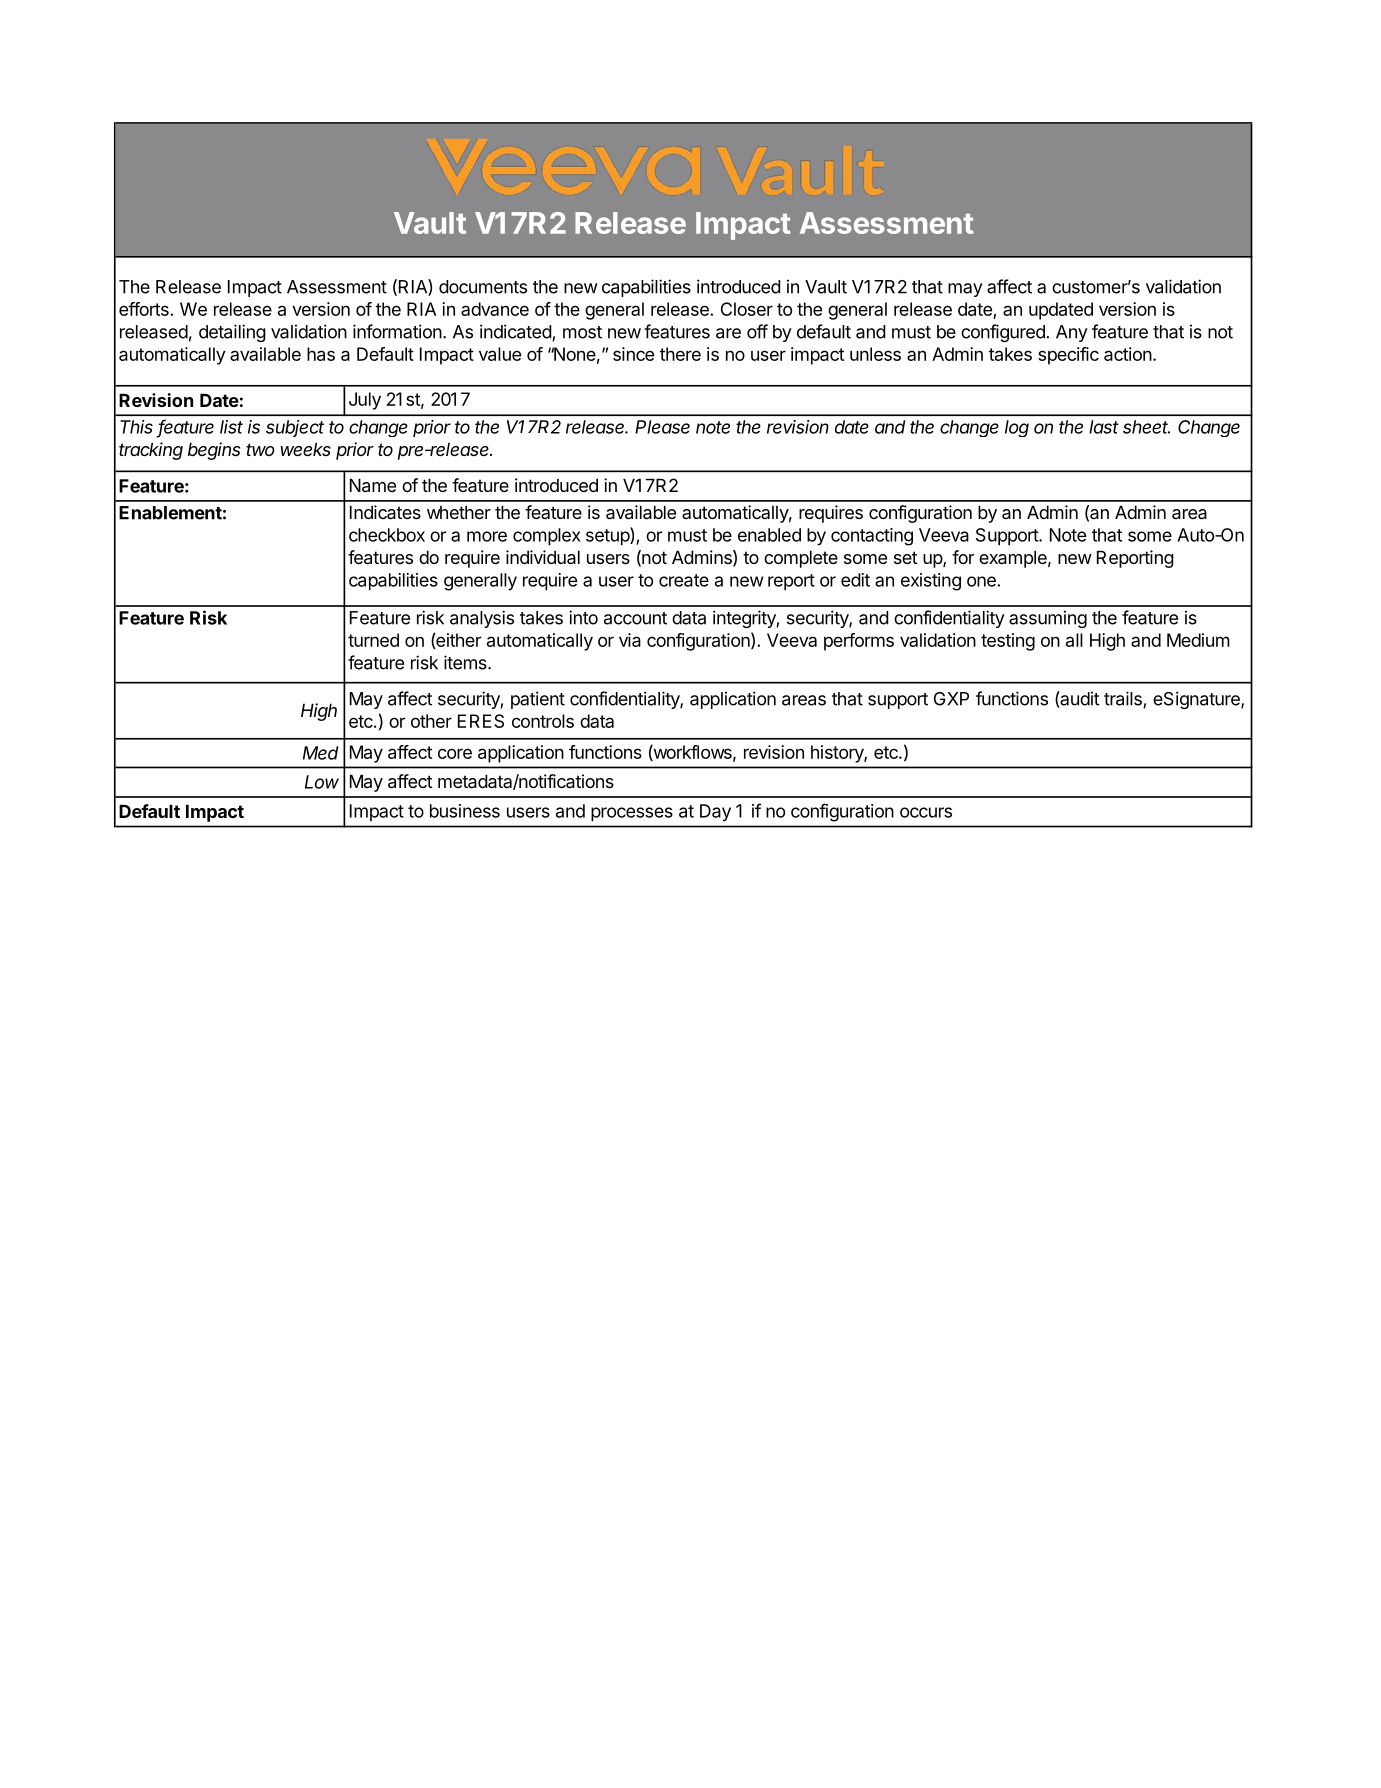 The height and width of the screenshot is (1788, 1381). I want to click on via, so click(630, 640).
